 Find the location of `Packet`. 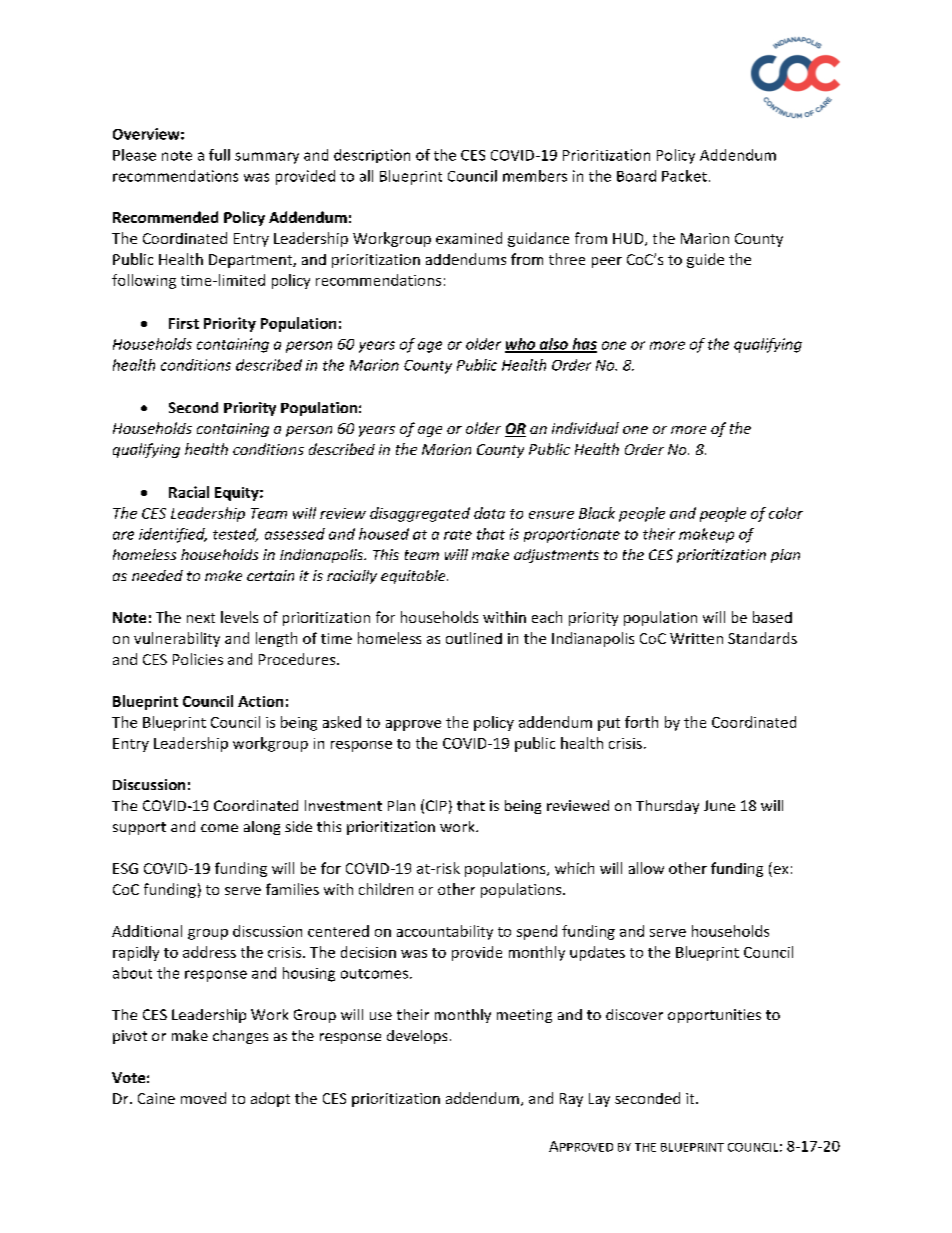

Packet is located at coordinates (684, 176).
